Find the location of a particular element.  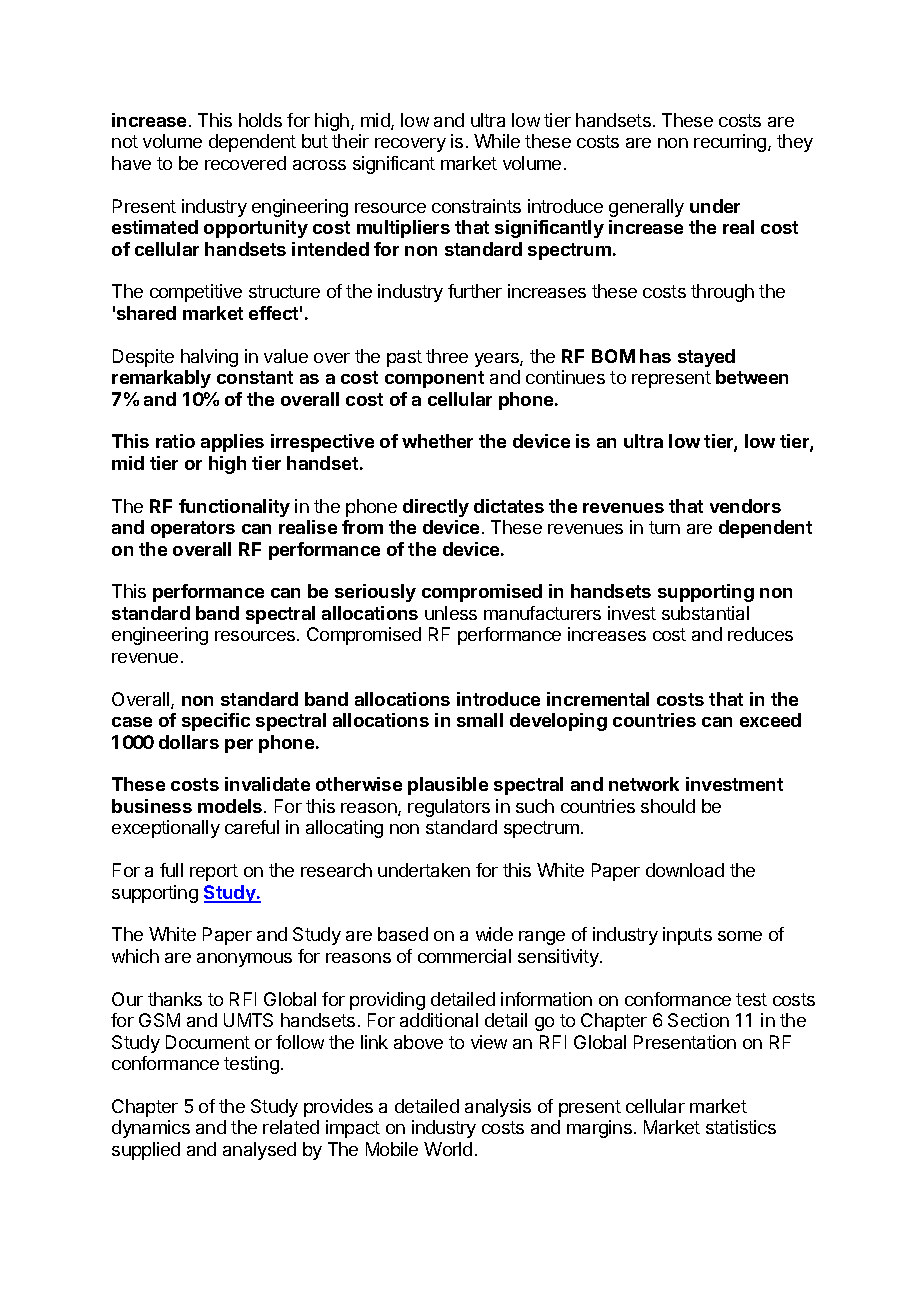

directly is located at coordinates (436, 508).
